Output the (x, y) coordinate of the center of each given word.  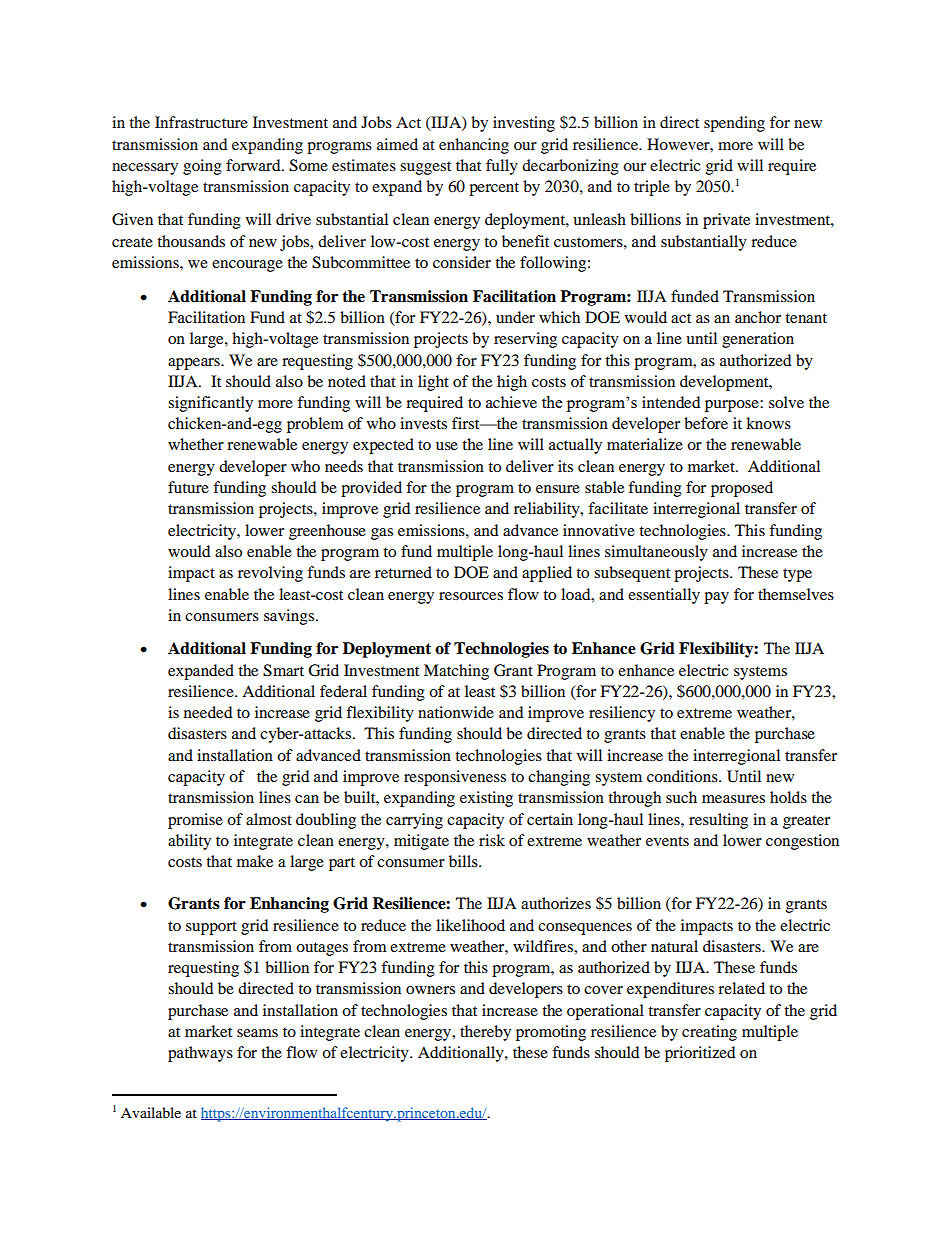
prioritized (700, 1054)
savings (289, 617)
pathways (200, 1054)
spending (734, 124)
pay (716, 598)
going (202, 167)
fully (502, 167)
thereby (485, 1033)
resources (471, 596)
